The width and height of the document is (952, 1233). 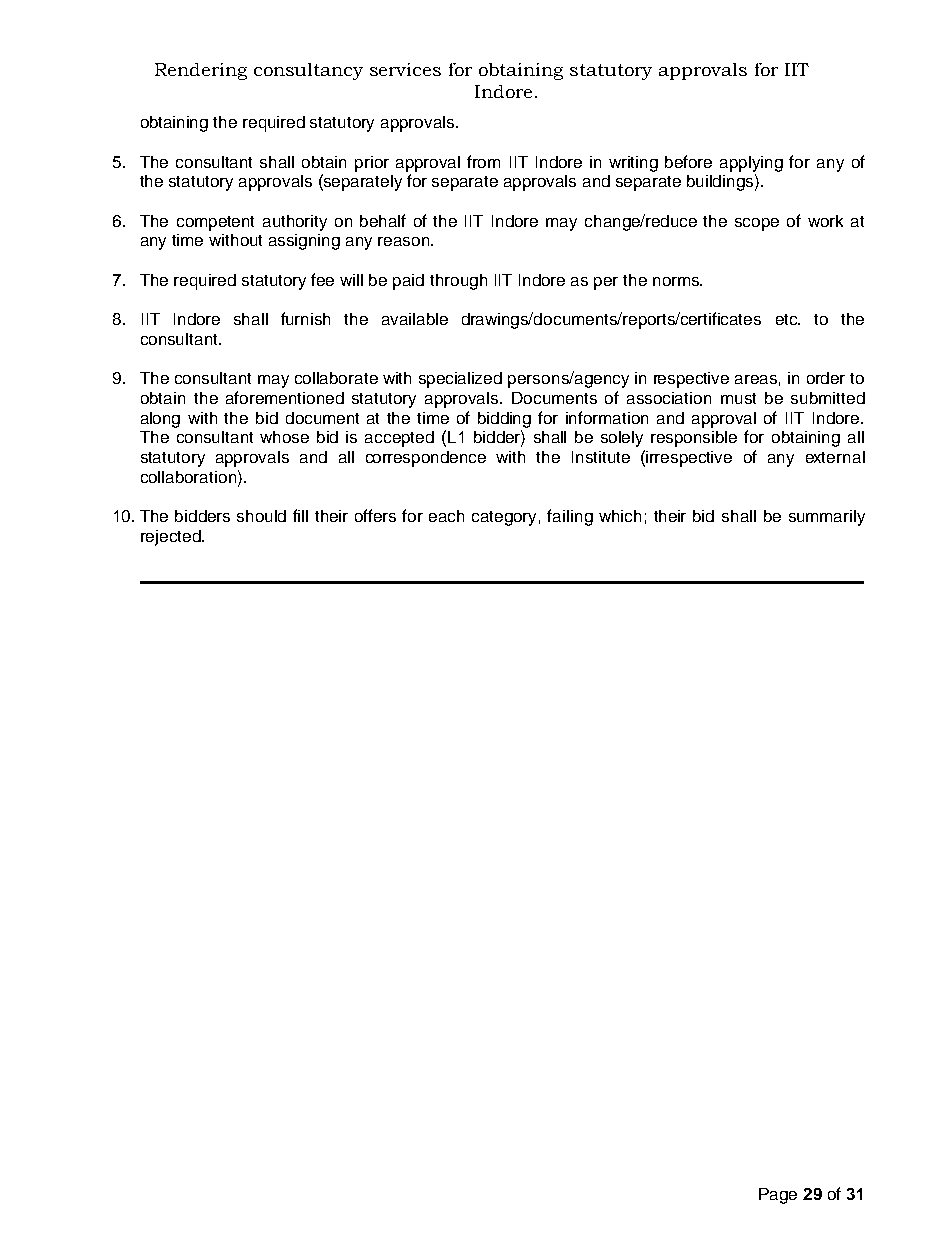 What do you see at coordinates (778, 1196) in the document?
I see `Page` at bounding box center [778, 1196].
